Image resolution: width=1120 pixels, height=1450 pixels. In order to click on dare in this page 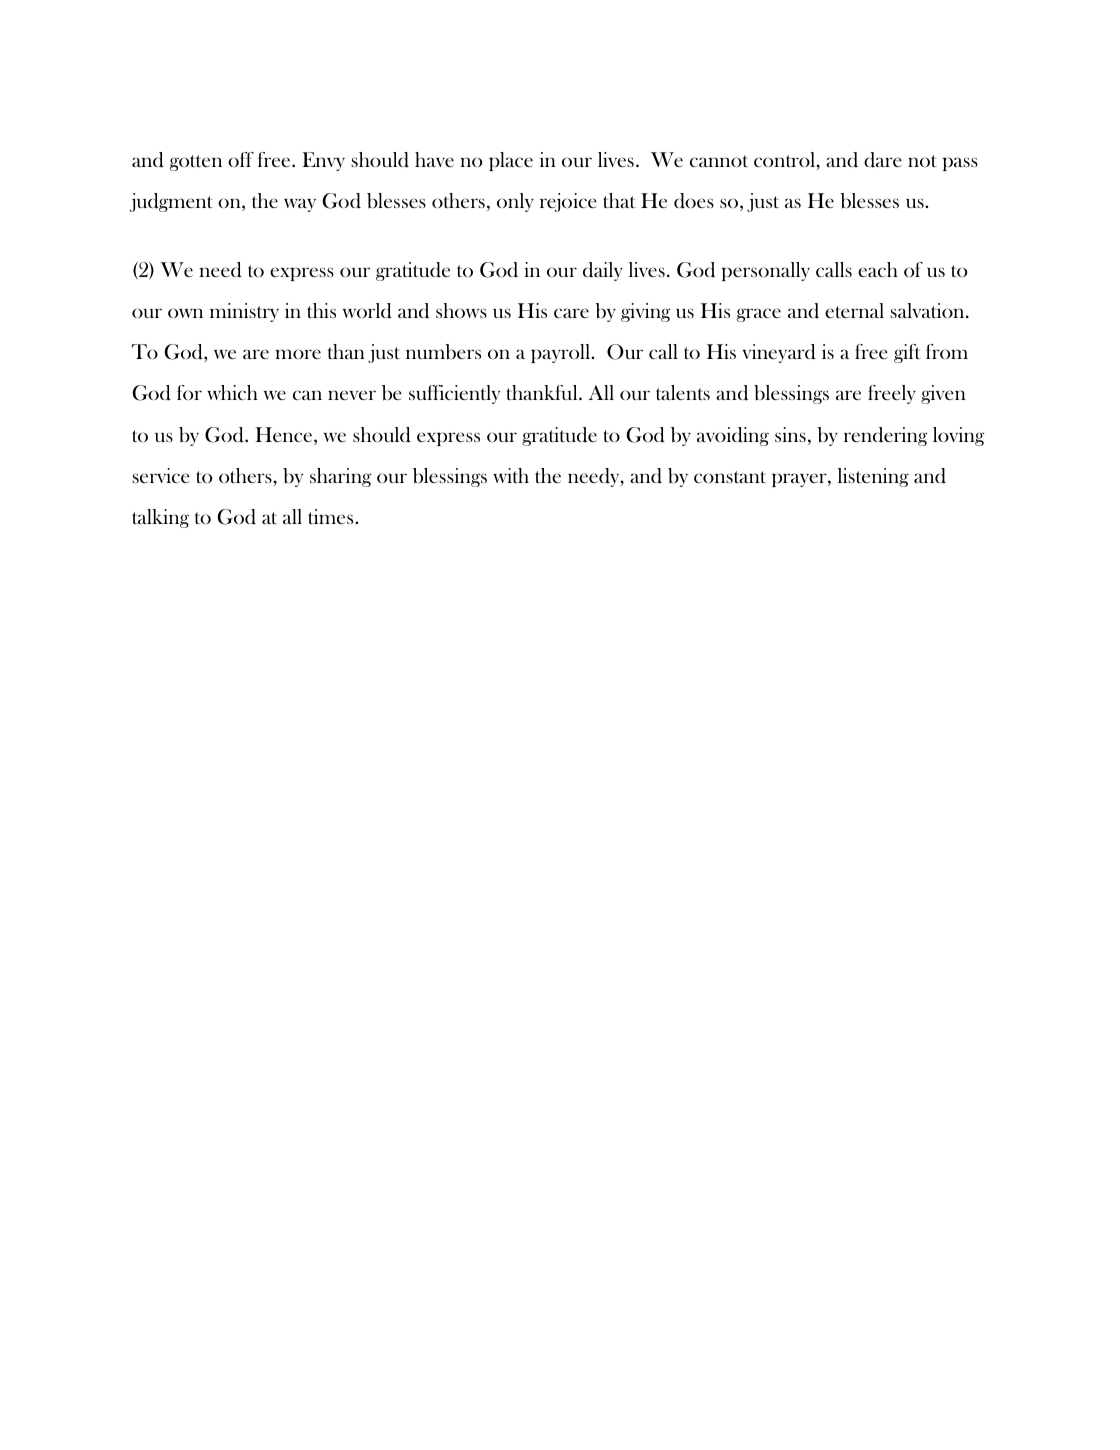, I will do `click(883, 160)`.
